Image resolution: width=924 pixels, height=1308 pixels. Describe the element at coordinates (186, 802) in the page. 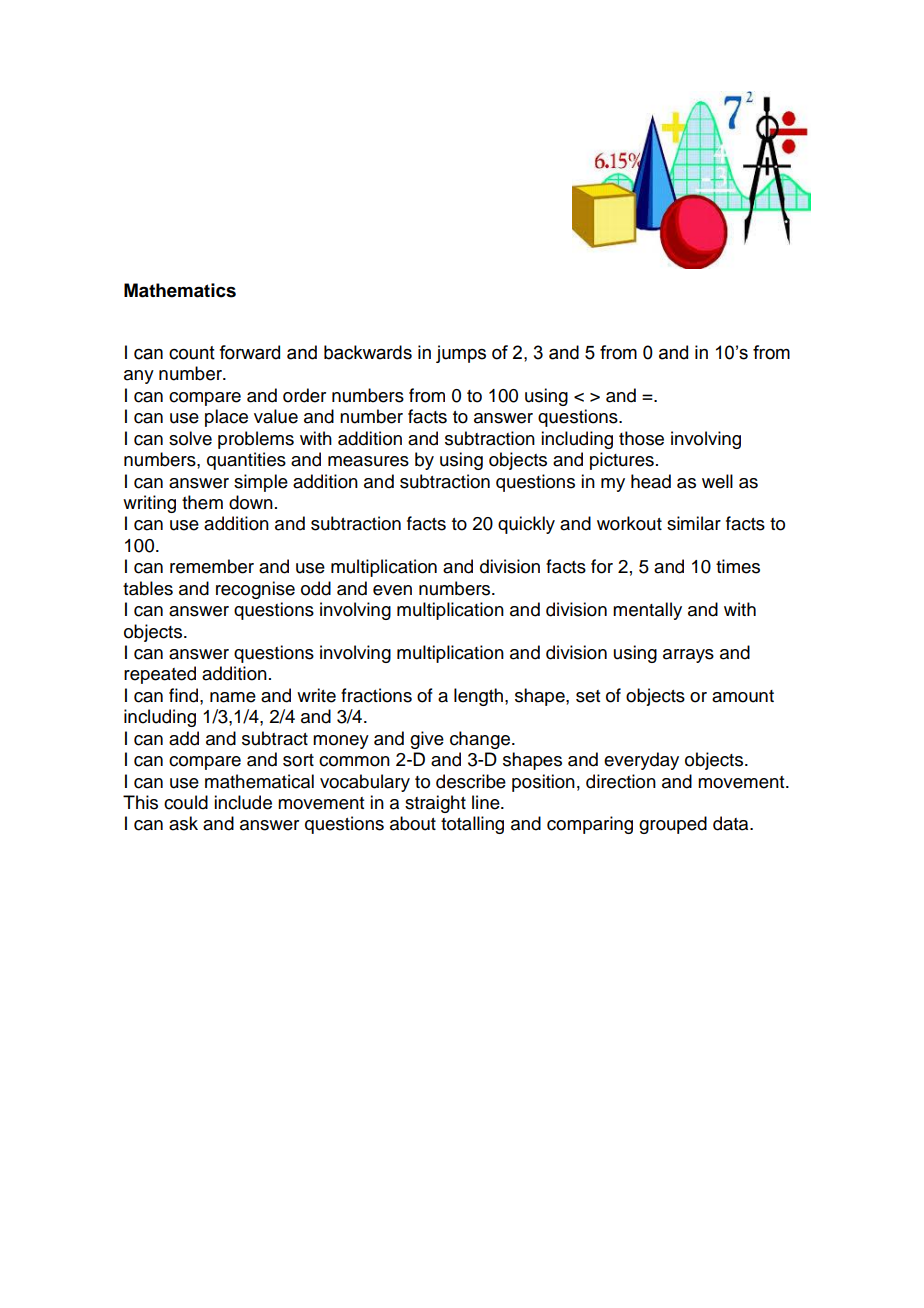

I see `could` at that location.
